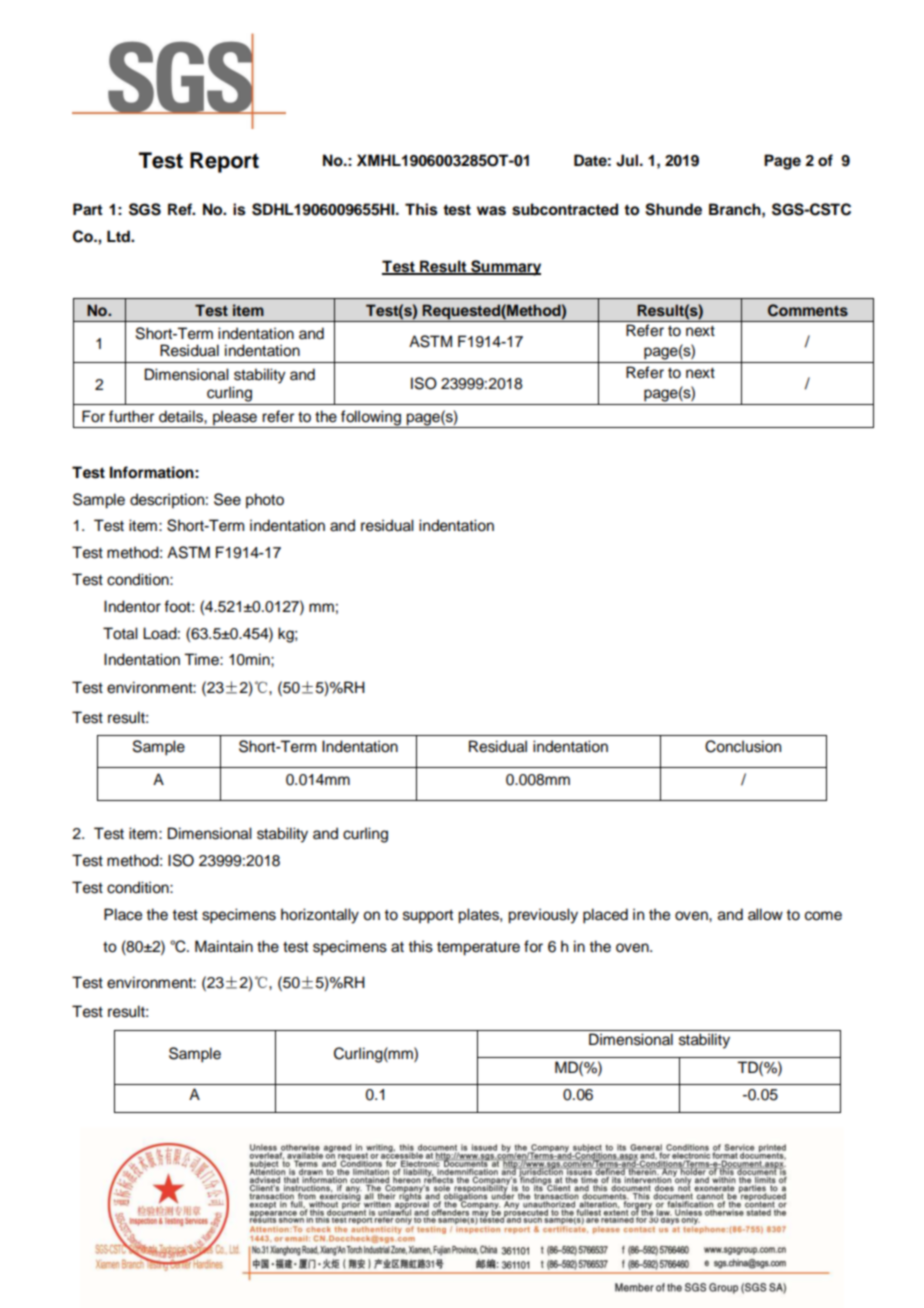 Image resolution: width=924 pixels, height=1308 pixels. Describe the element at coordinates (673, 209) in the screenshot. I see `Shunde` at that location.
